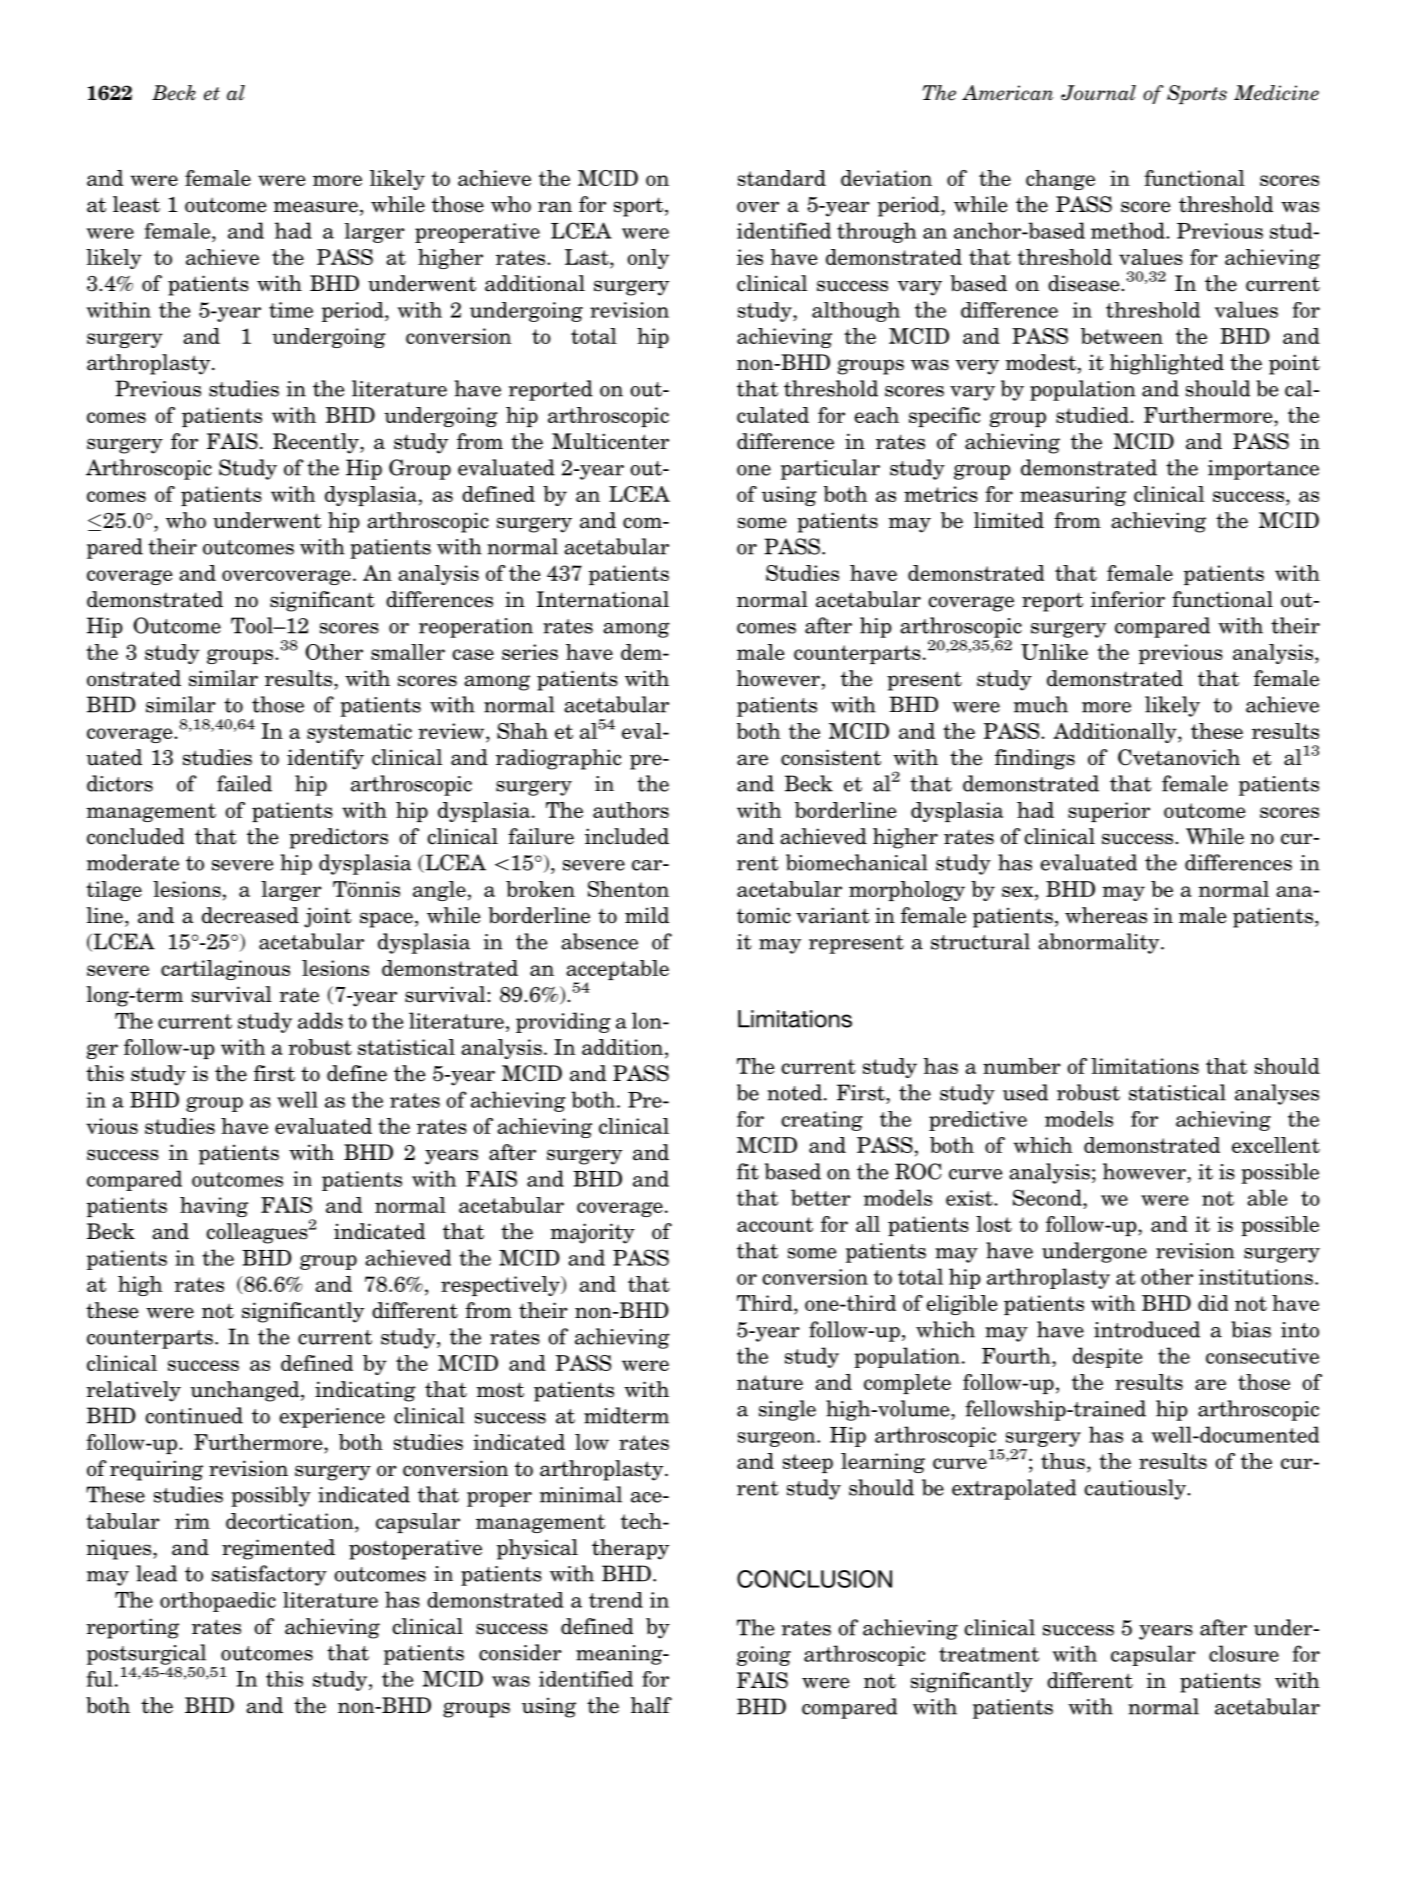 This document has width=1406, height=1882. Describe the element at coordinates (1244, 1653) in the document. I see `closure` at that location.
